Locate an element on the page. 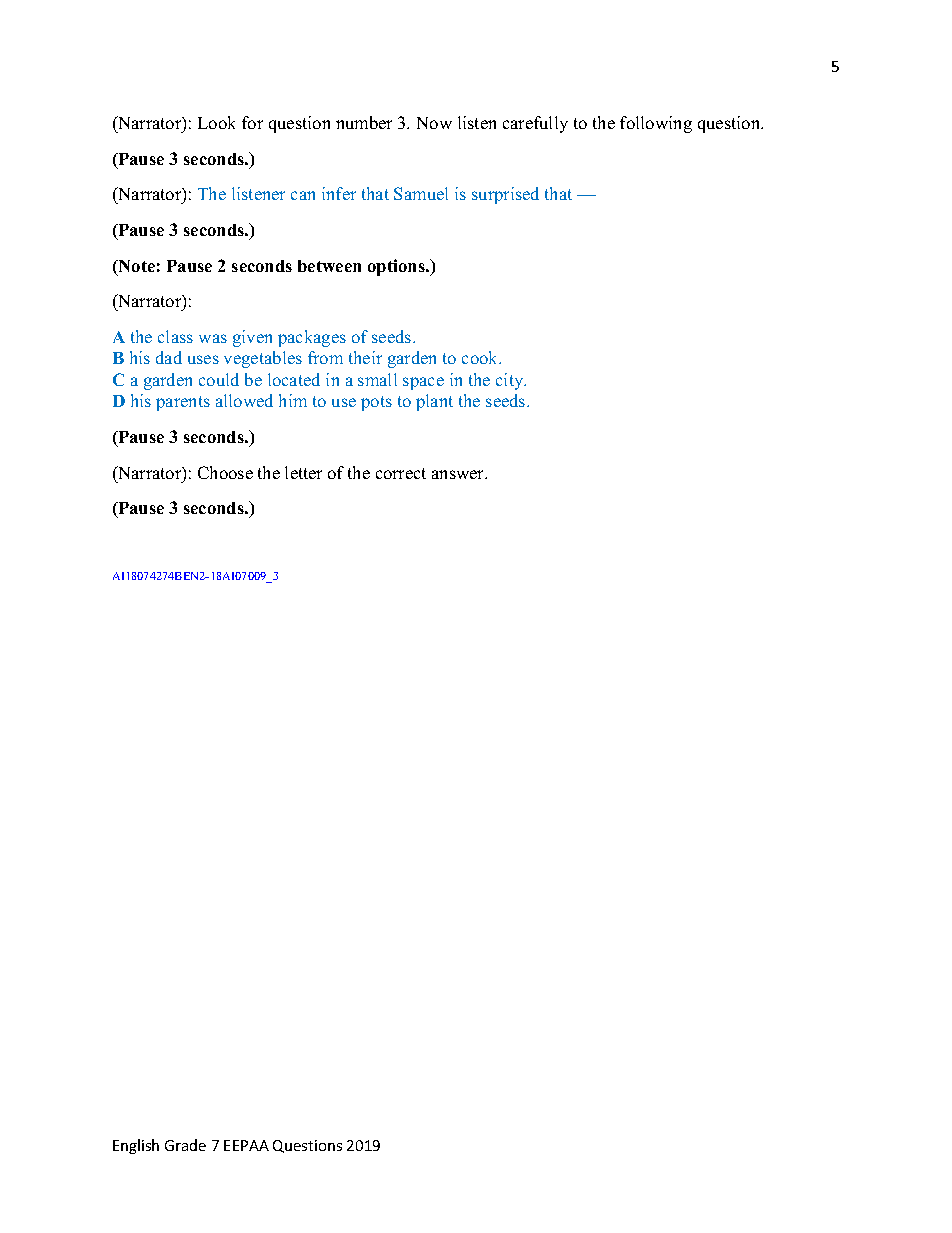 This page has height=1233, width=952. carefully is located at coordinates (535, 124).
